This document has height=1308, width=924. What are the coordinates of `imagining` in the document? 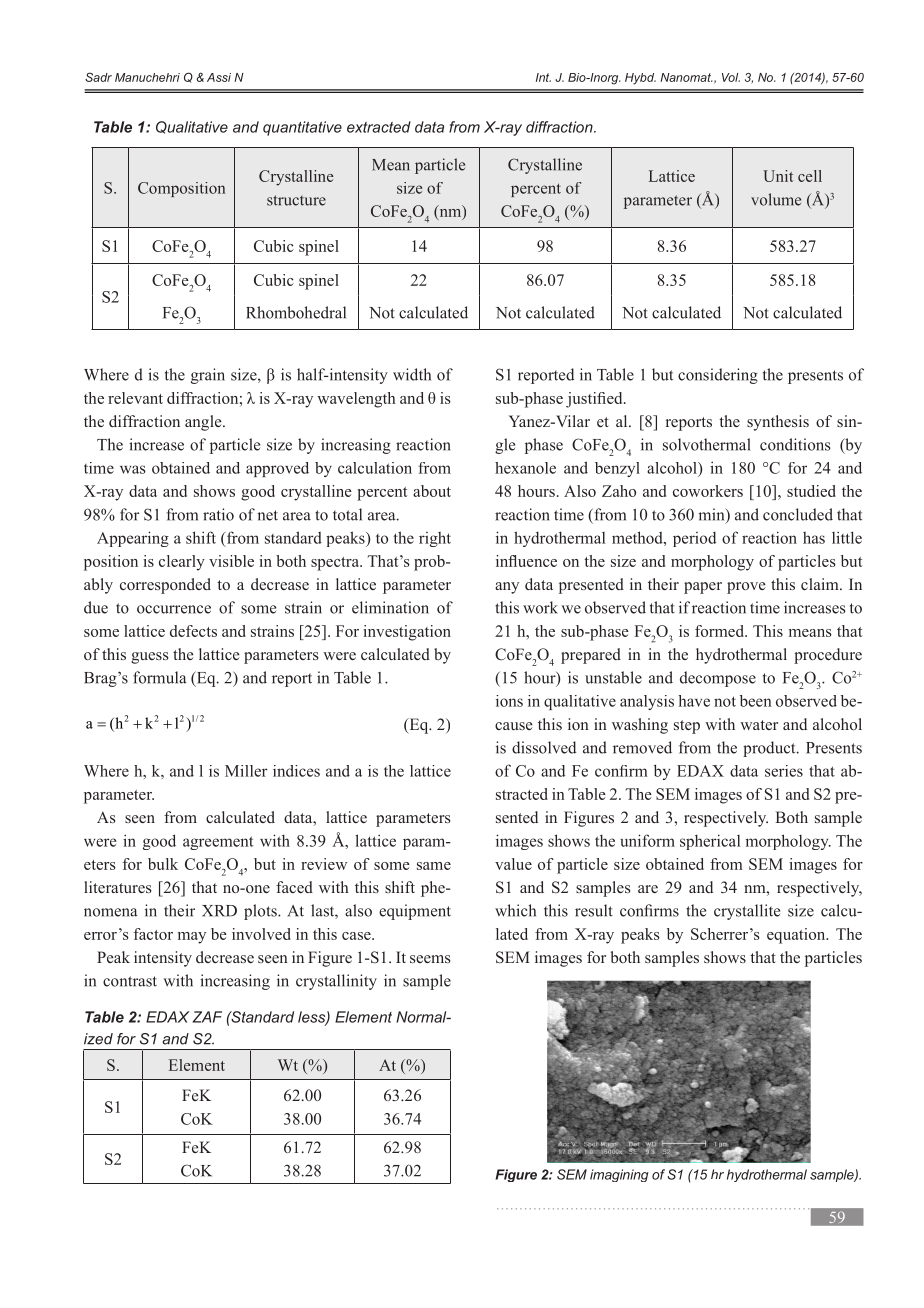 It's located at (619, 1175).
